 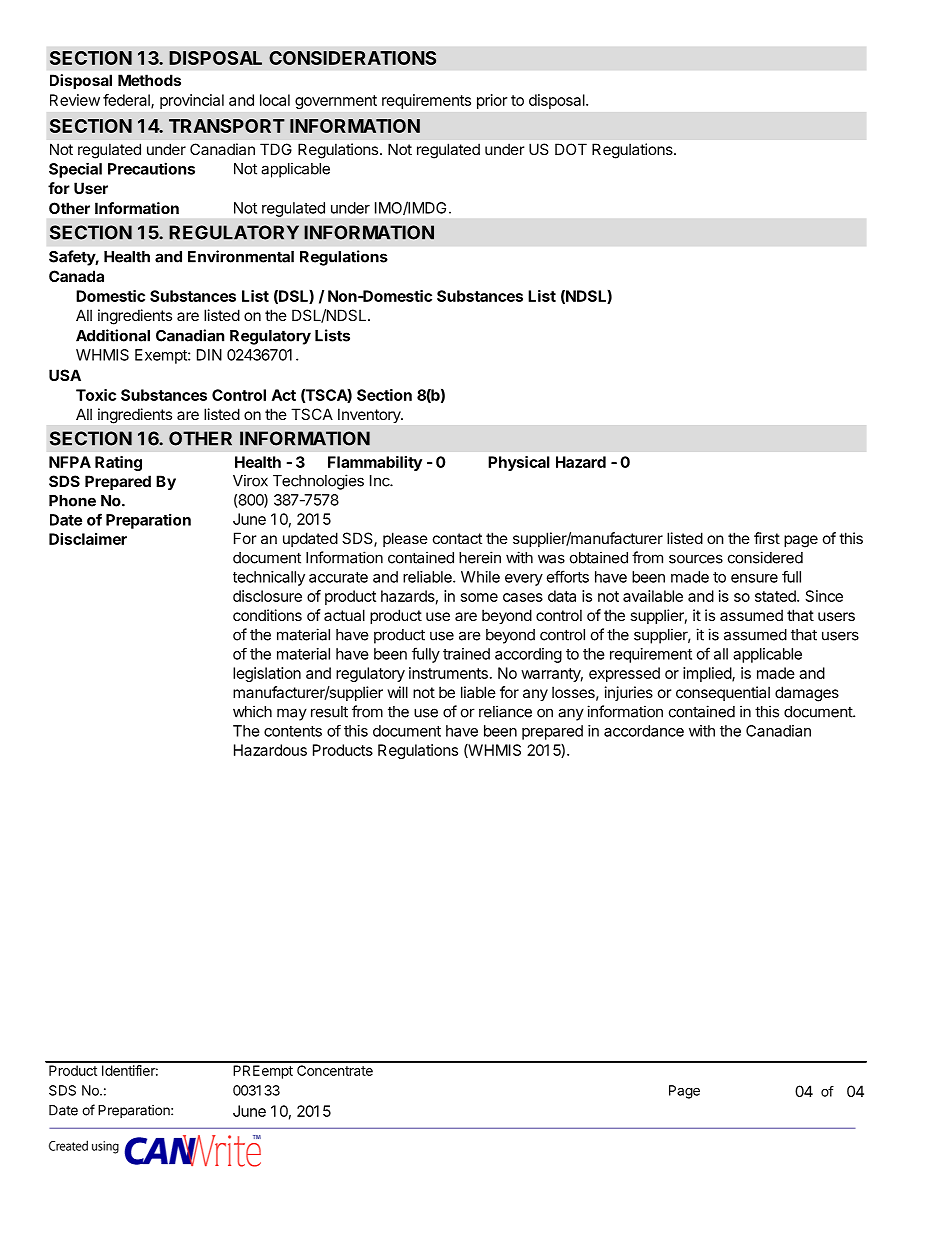 What do you see at coordinates (492, 101) in the screenshot?
I see `prior` at bounding box center [492, 101].
